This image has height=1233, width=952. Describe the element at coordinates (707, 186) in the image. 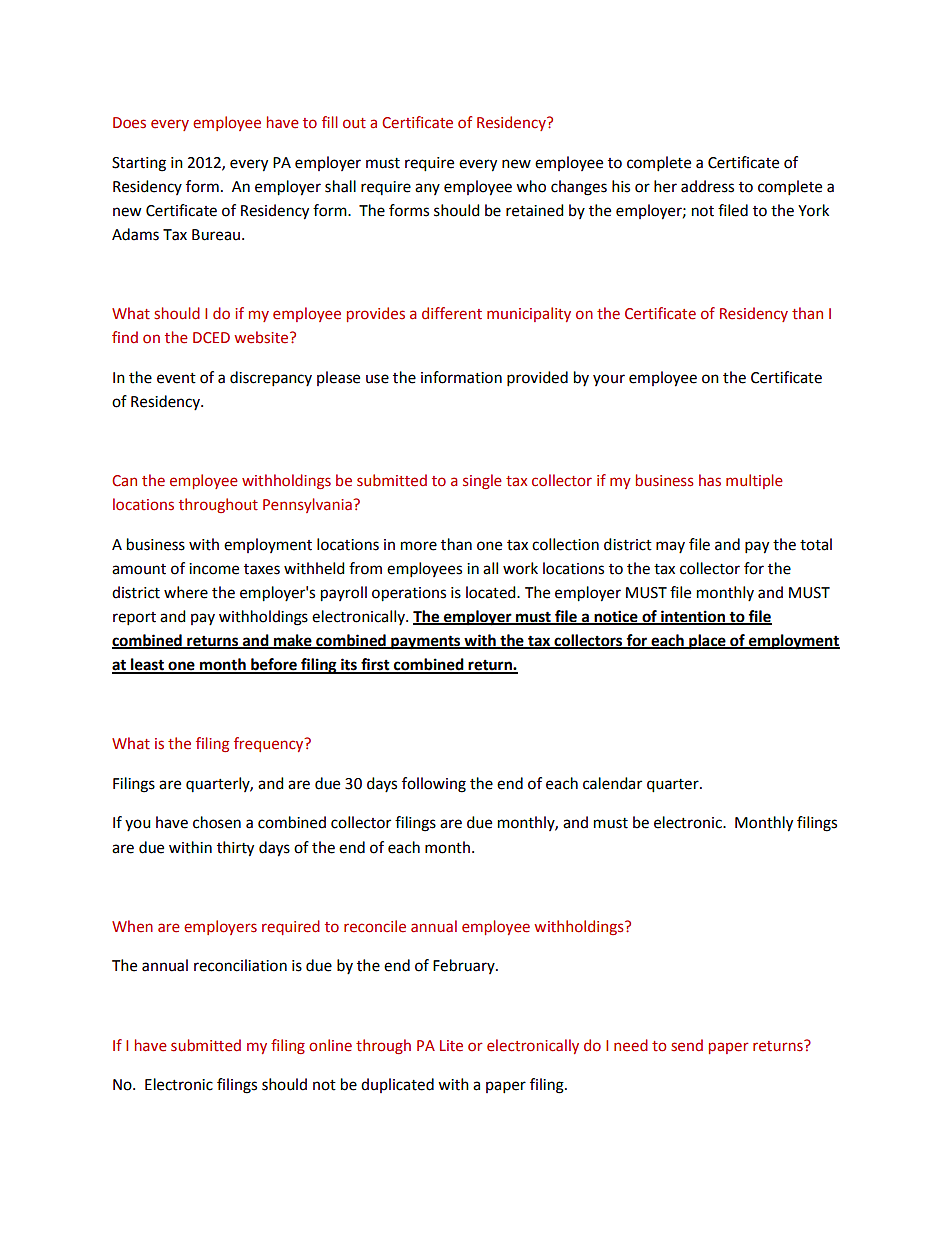

I see `address` at that location.
